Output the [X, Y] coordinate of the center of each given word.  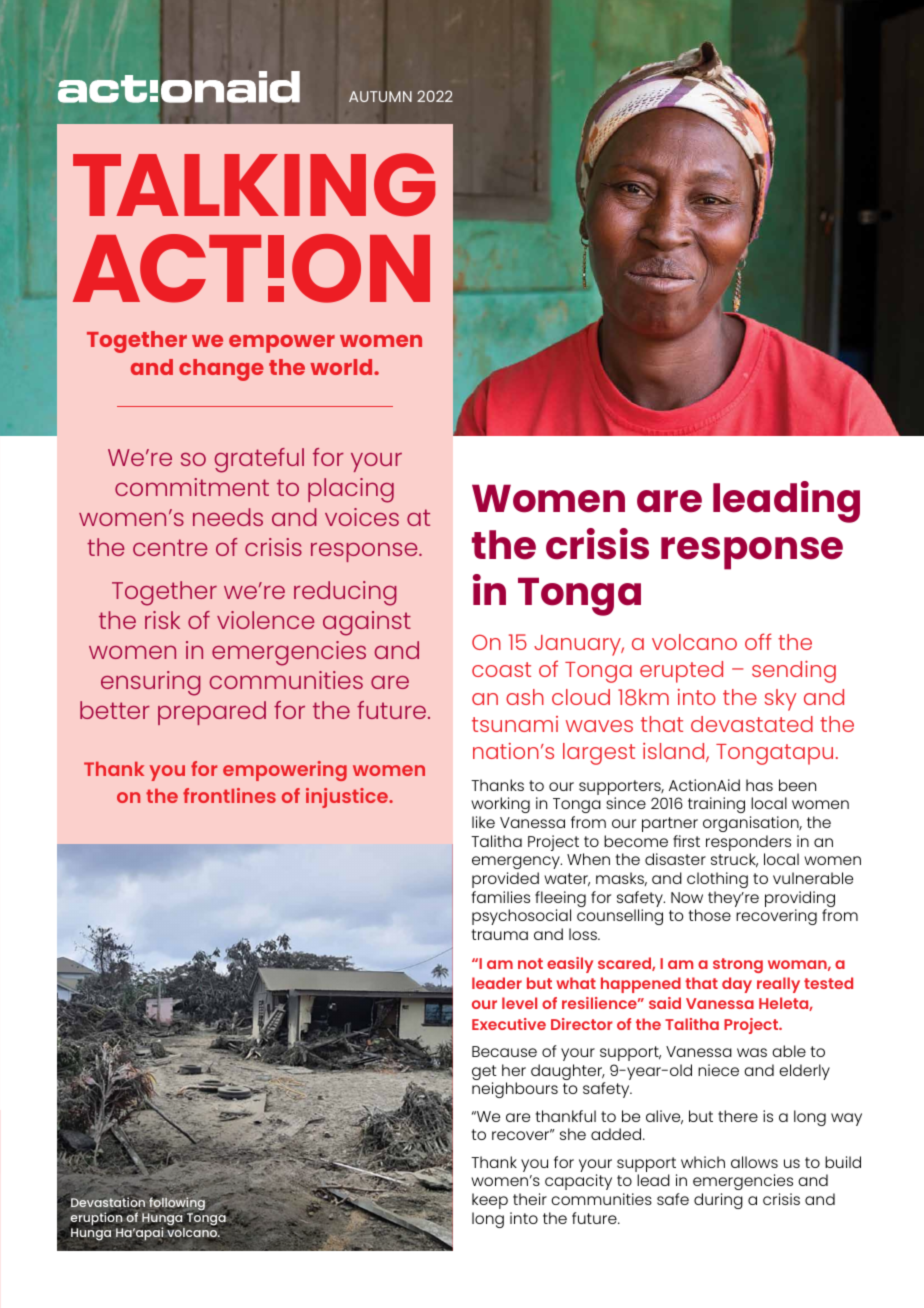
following [176, 1205]
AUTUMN [380, 96]
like [483, 822]
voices [362, 517]
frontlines [229, 795]
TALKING [254, 185]
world [342, 367]
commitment [192, 487]
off [758, 641]
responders [748, 844]
